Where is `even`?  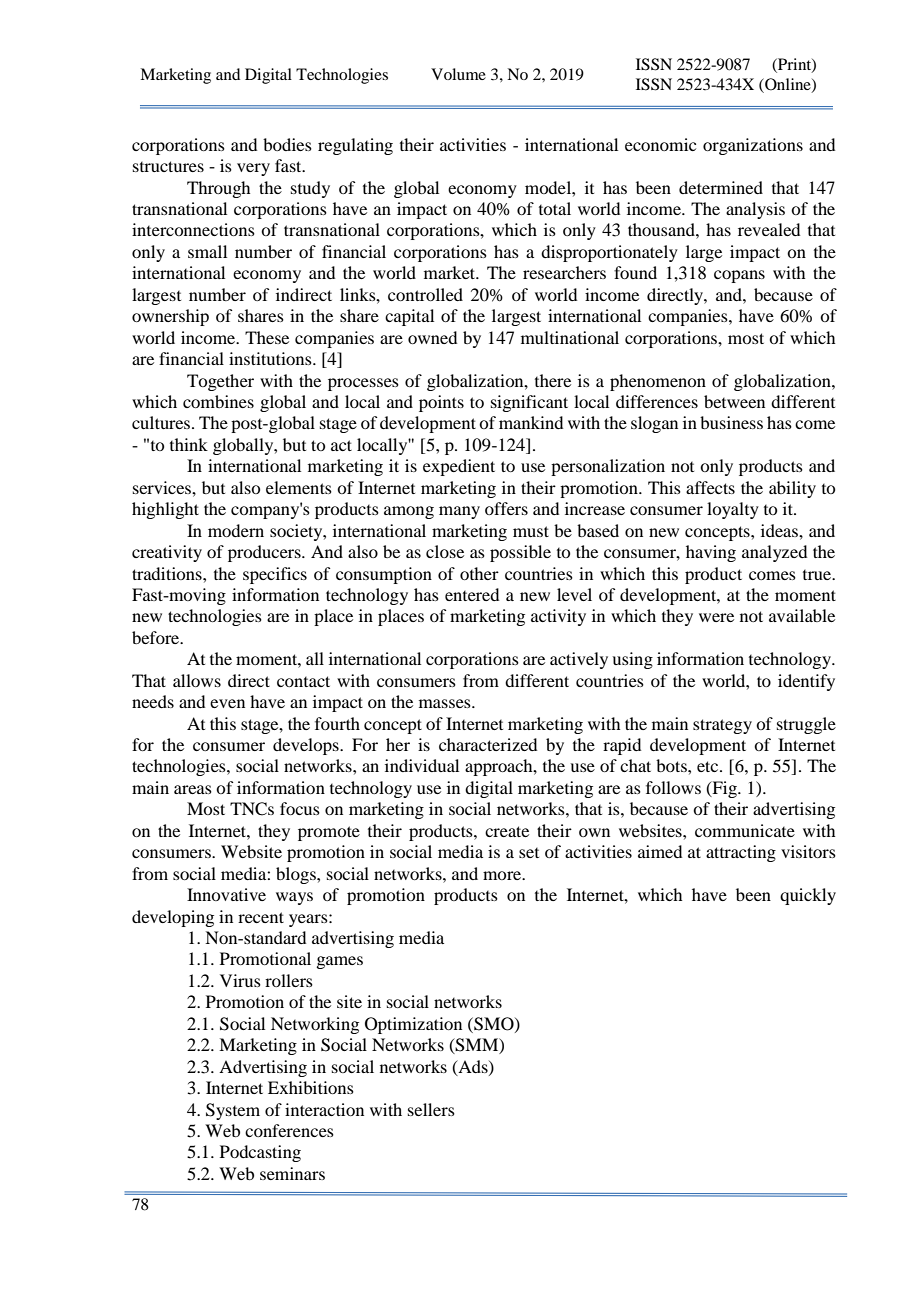
even is located at coordinates (227, 703).
